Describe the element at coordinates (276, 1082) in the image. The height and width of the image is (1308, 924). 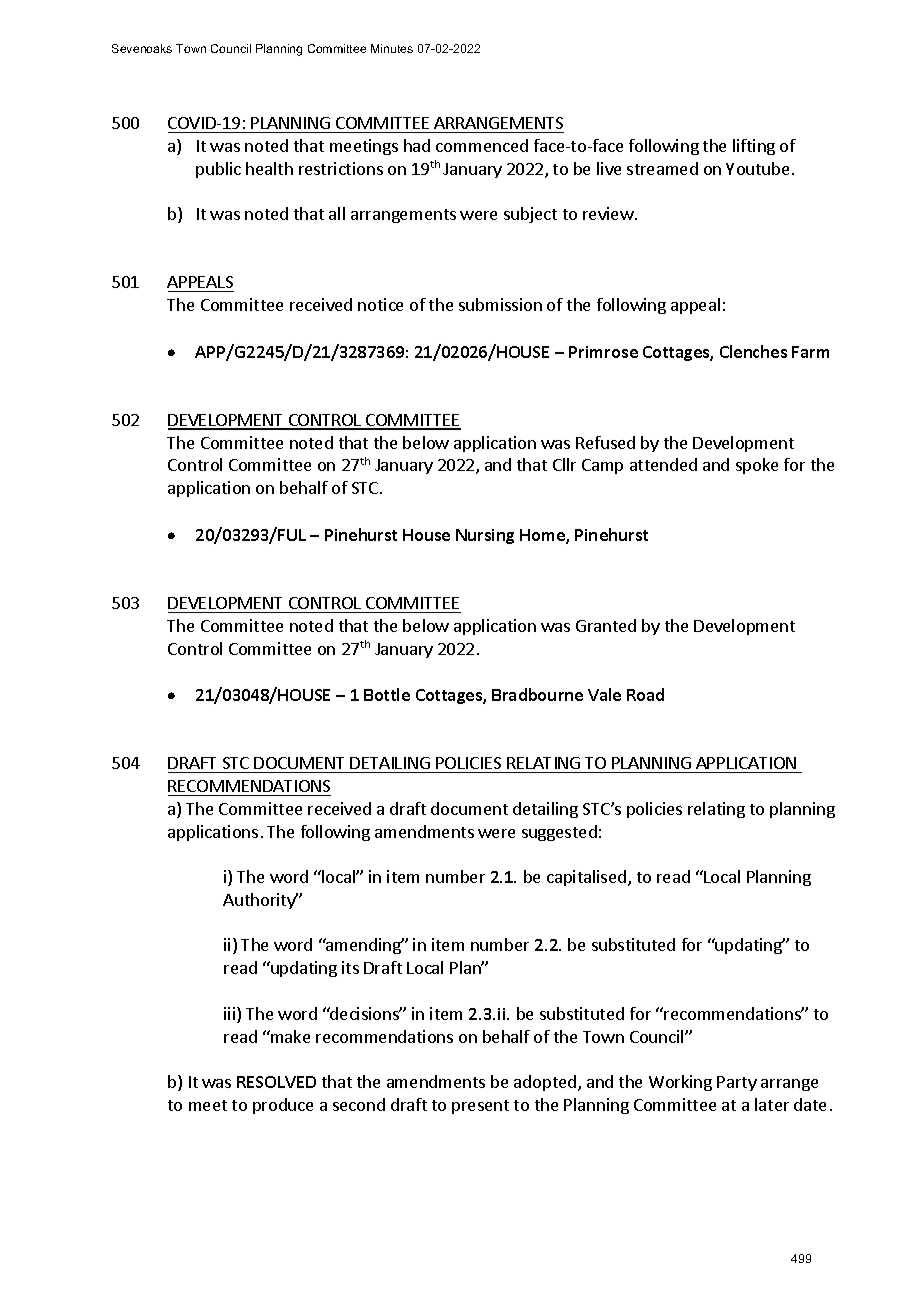
I see `RESOLVED` at that location.
